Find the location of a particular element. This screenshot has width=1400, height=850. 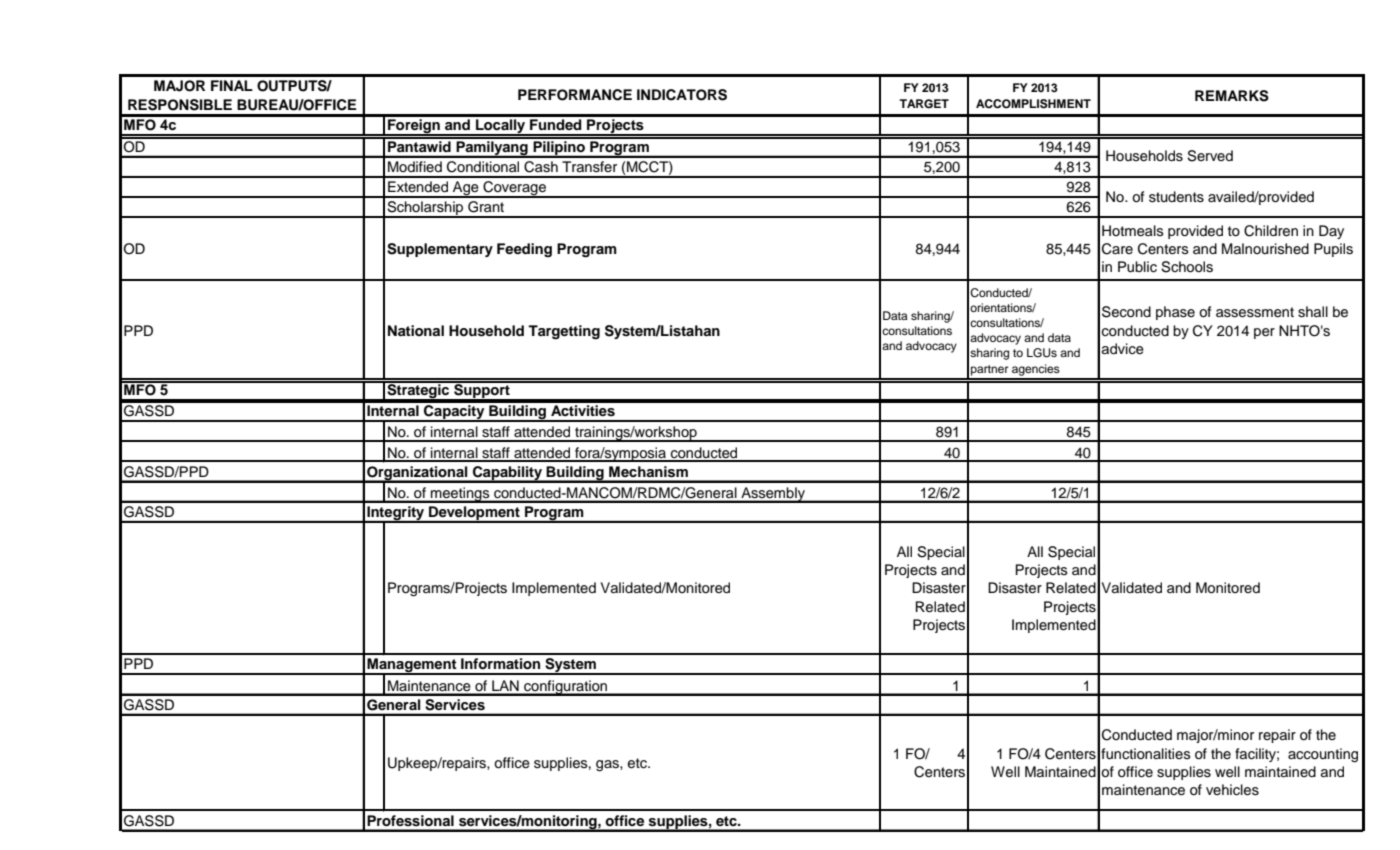

FINAL is located at coordinates (232, 85).
